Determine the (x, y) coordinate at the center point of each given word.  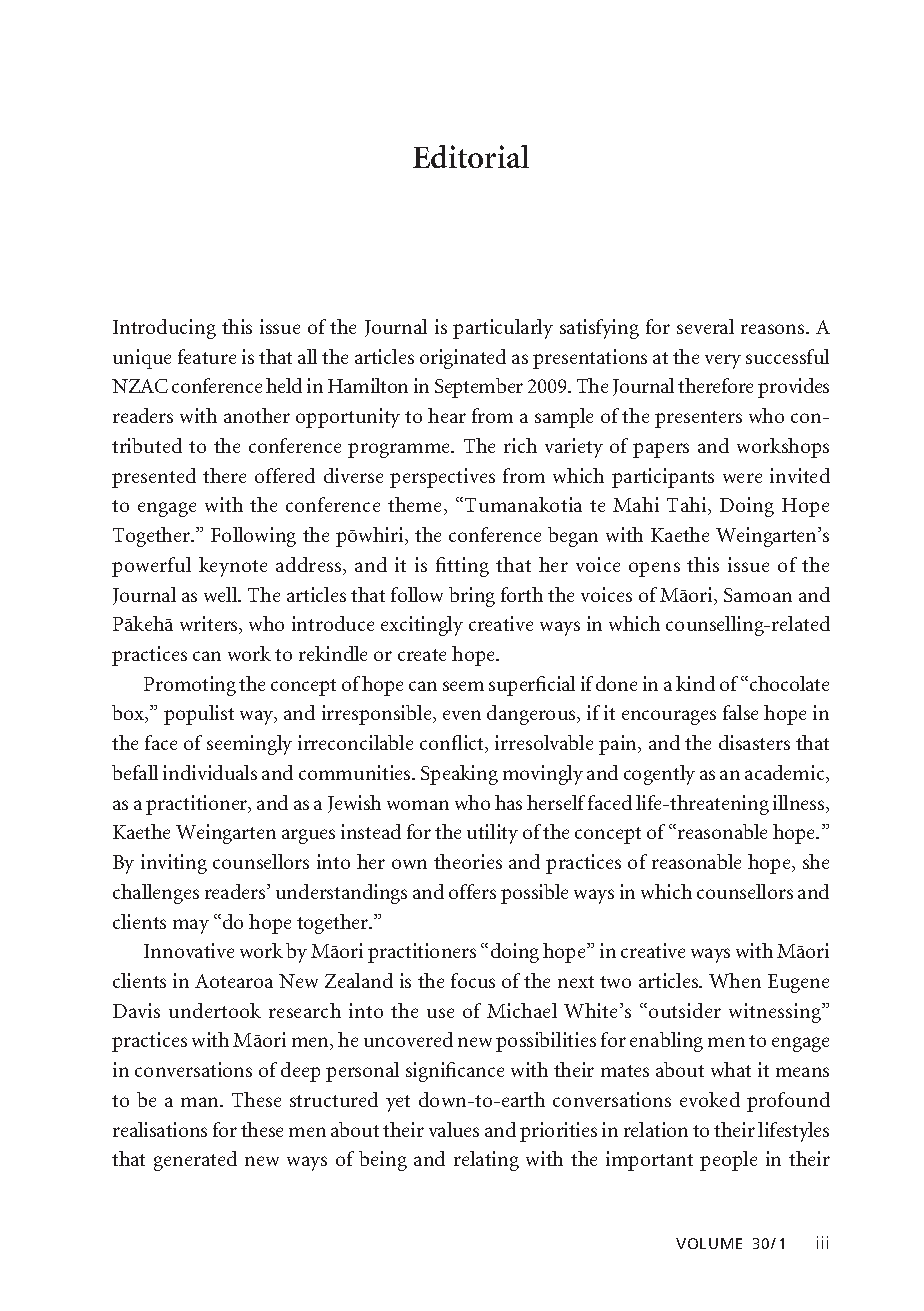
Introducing (164, 329)
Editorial (471, 156)
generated (195, 1161)
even (462, 715)
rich (520, 445)
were (742, 478)
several (705, 326)
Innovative (189, 950)
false (740, 712)
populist (199, 715)
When (735, 980)
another (257, 415)
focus (473, 980)
